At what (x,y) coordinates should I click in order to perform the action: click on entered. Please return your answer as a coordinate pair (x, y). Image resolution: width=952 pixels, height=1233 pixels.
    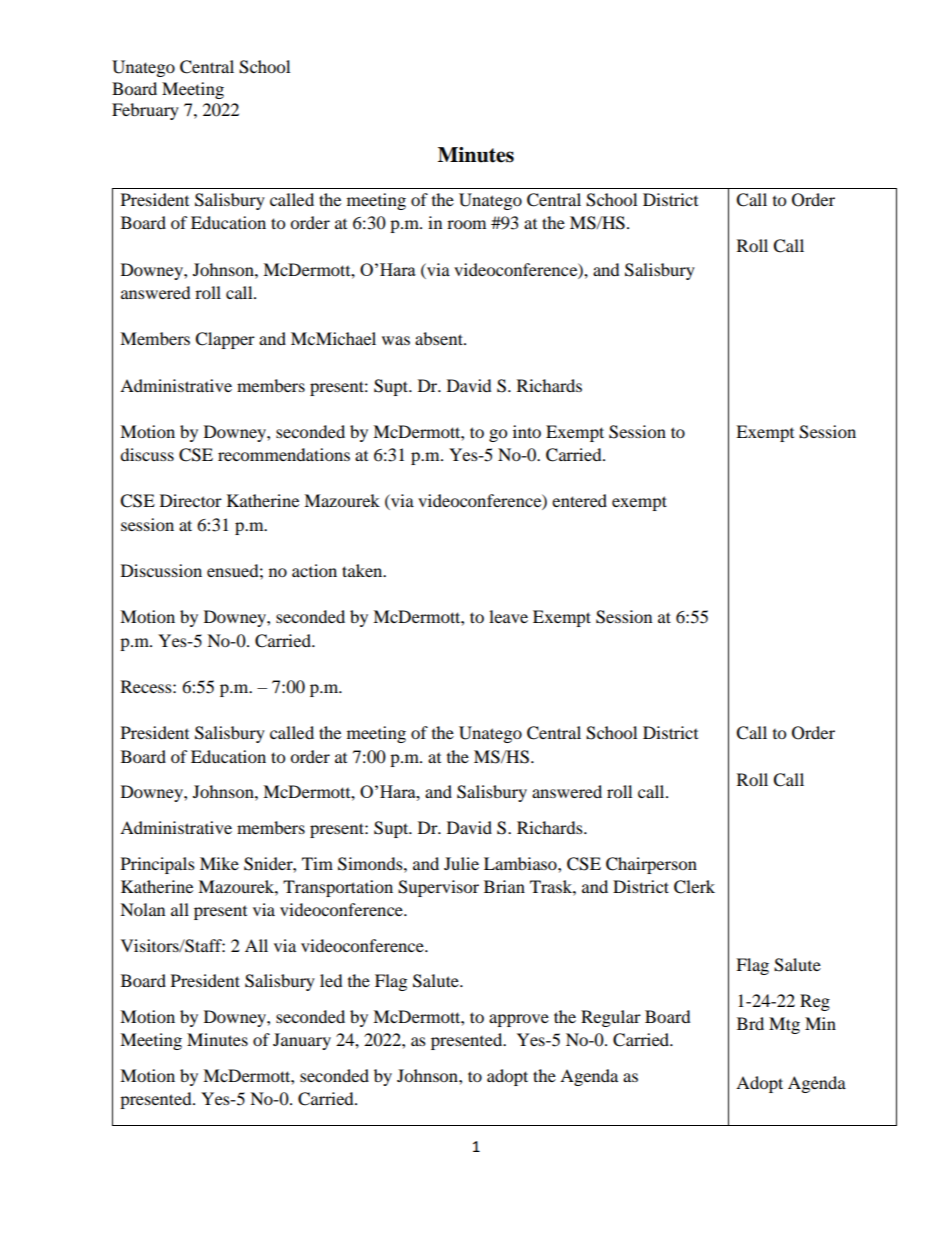
    Looking at the image, I should click on (579, 500).
